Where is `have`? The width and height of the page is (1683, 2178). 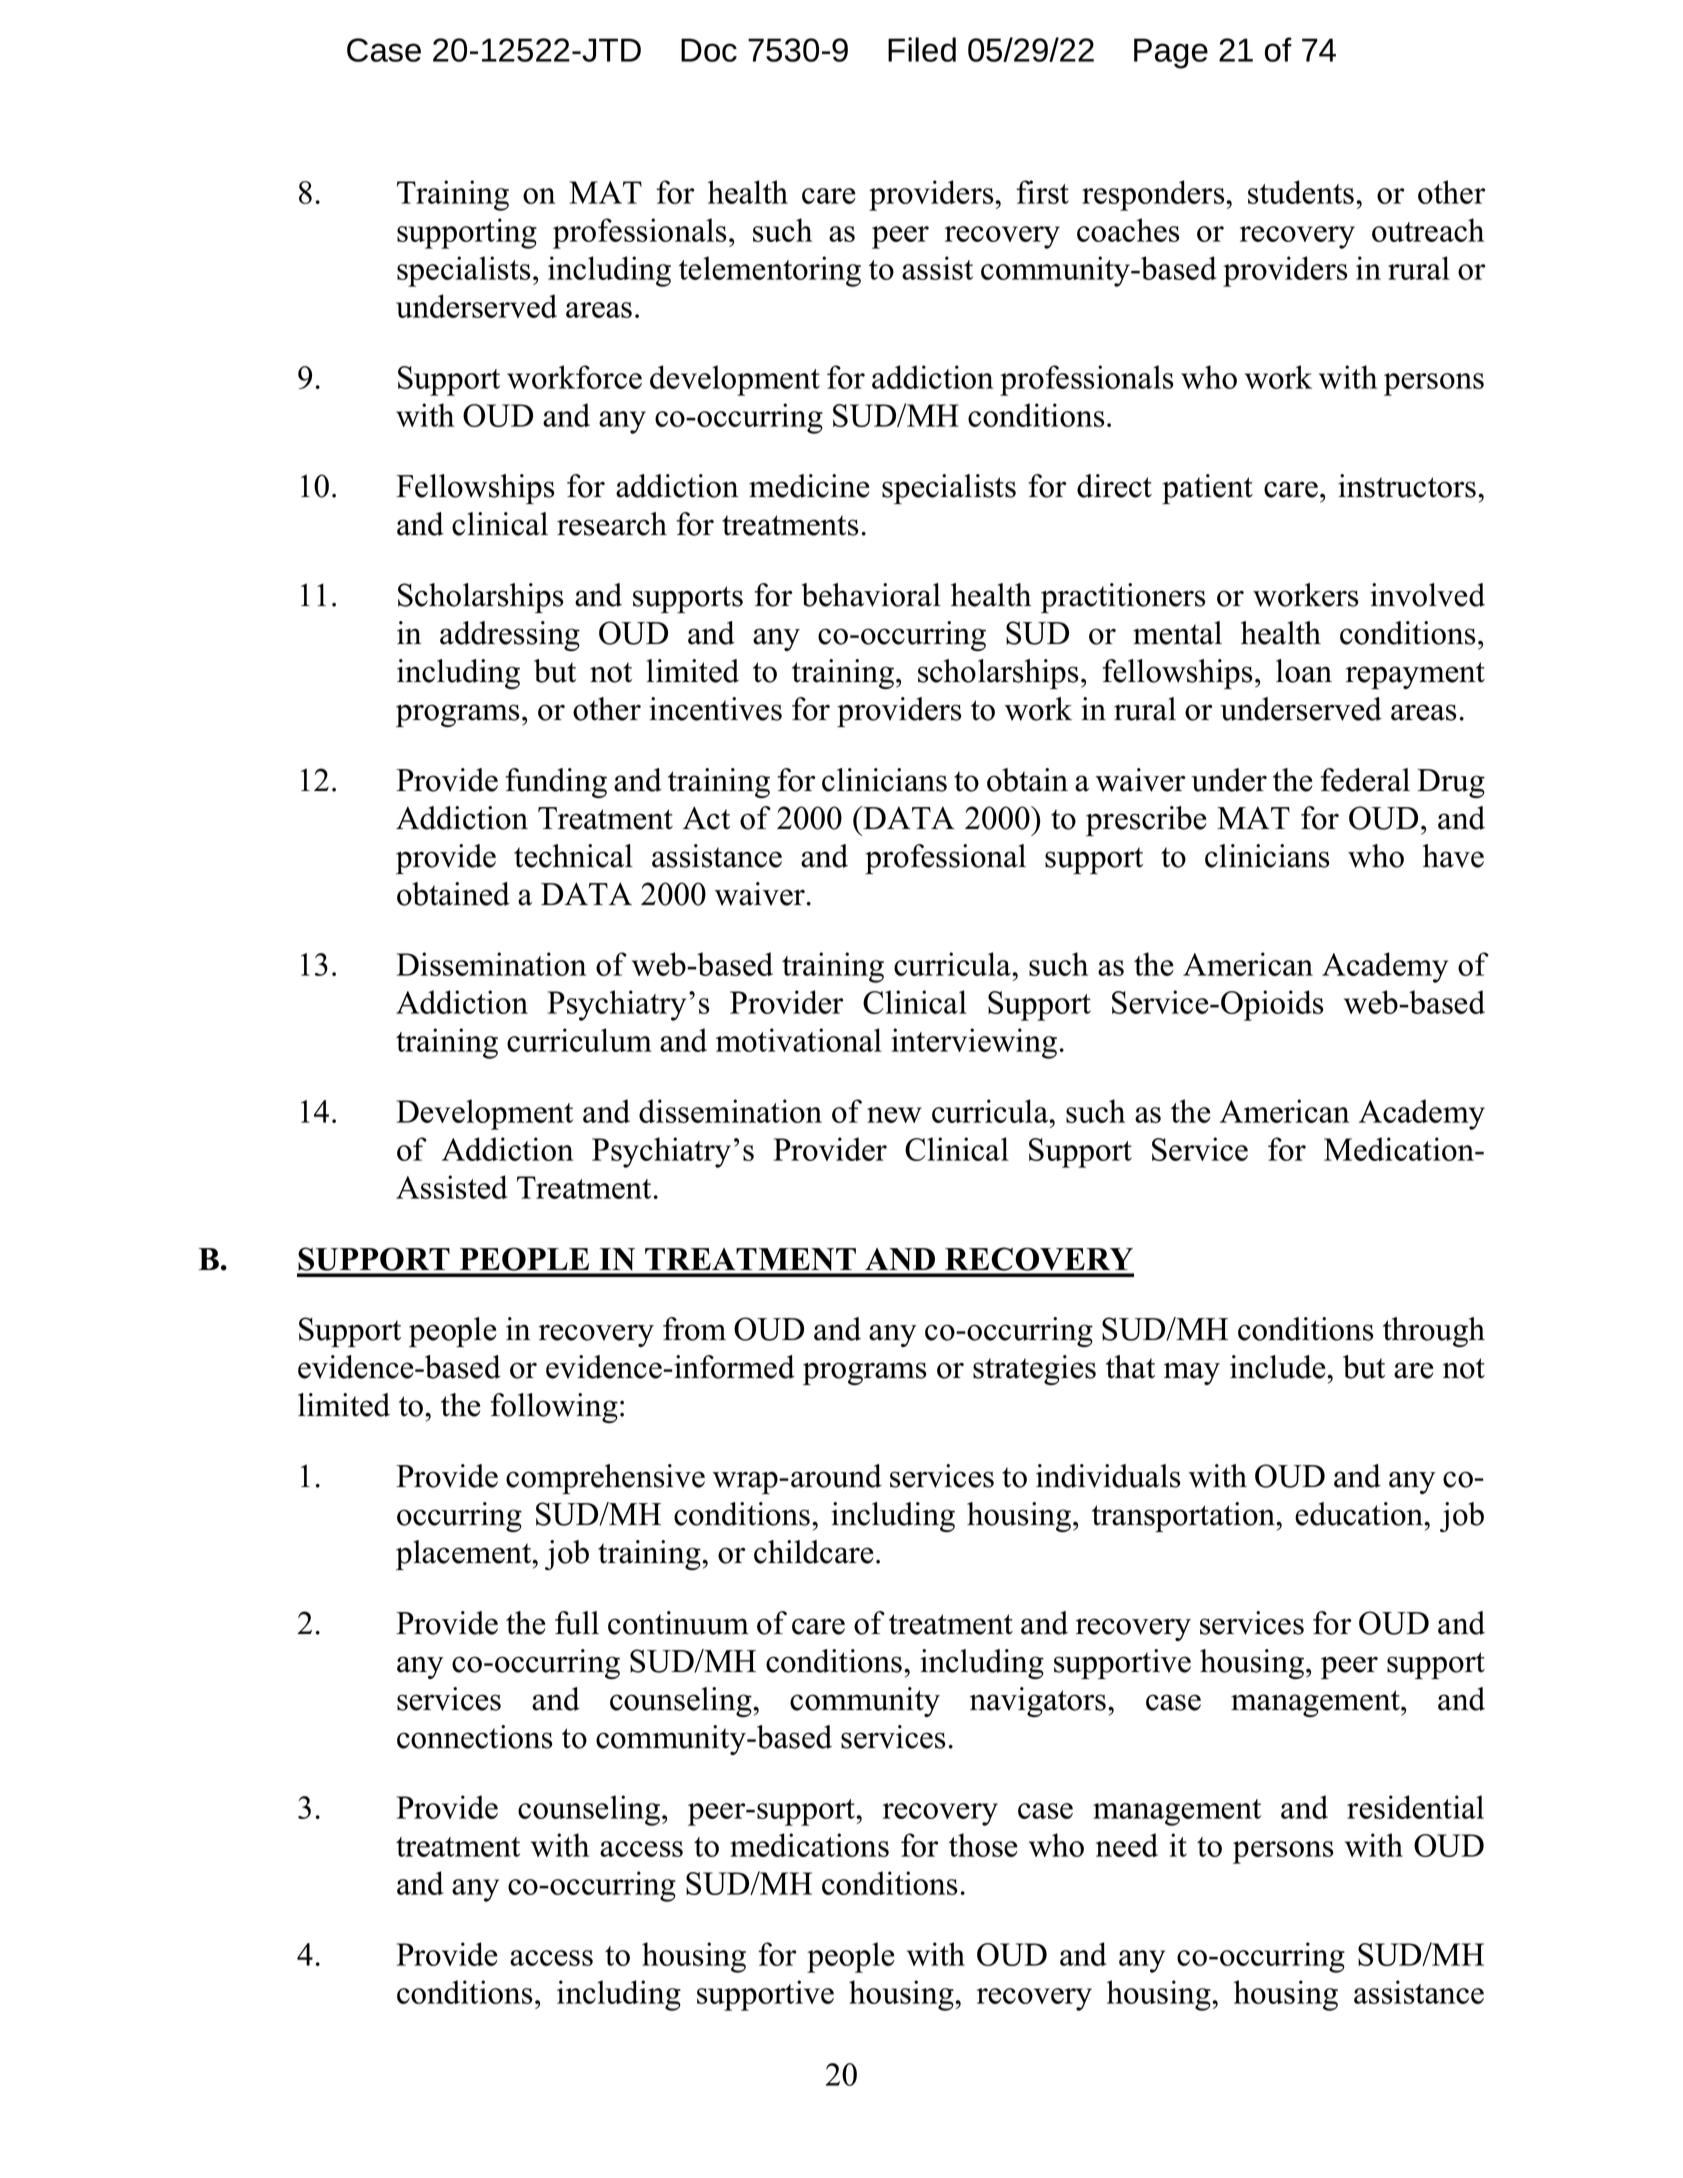
have is located at coordinates (1453, 856).
